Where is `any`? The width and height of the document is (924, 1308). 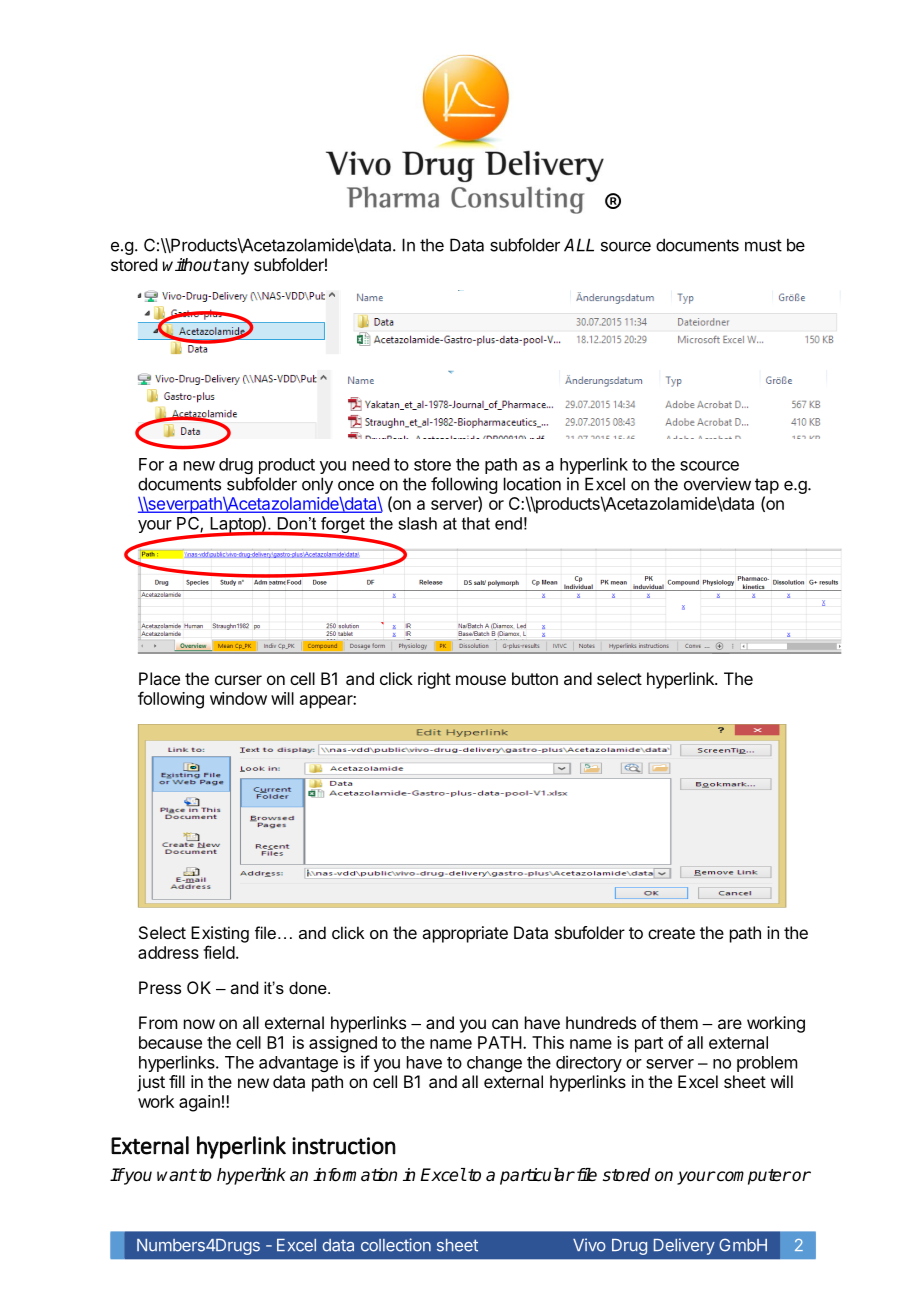
any is located at coordinates (234, 268).
